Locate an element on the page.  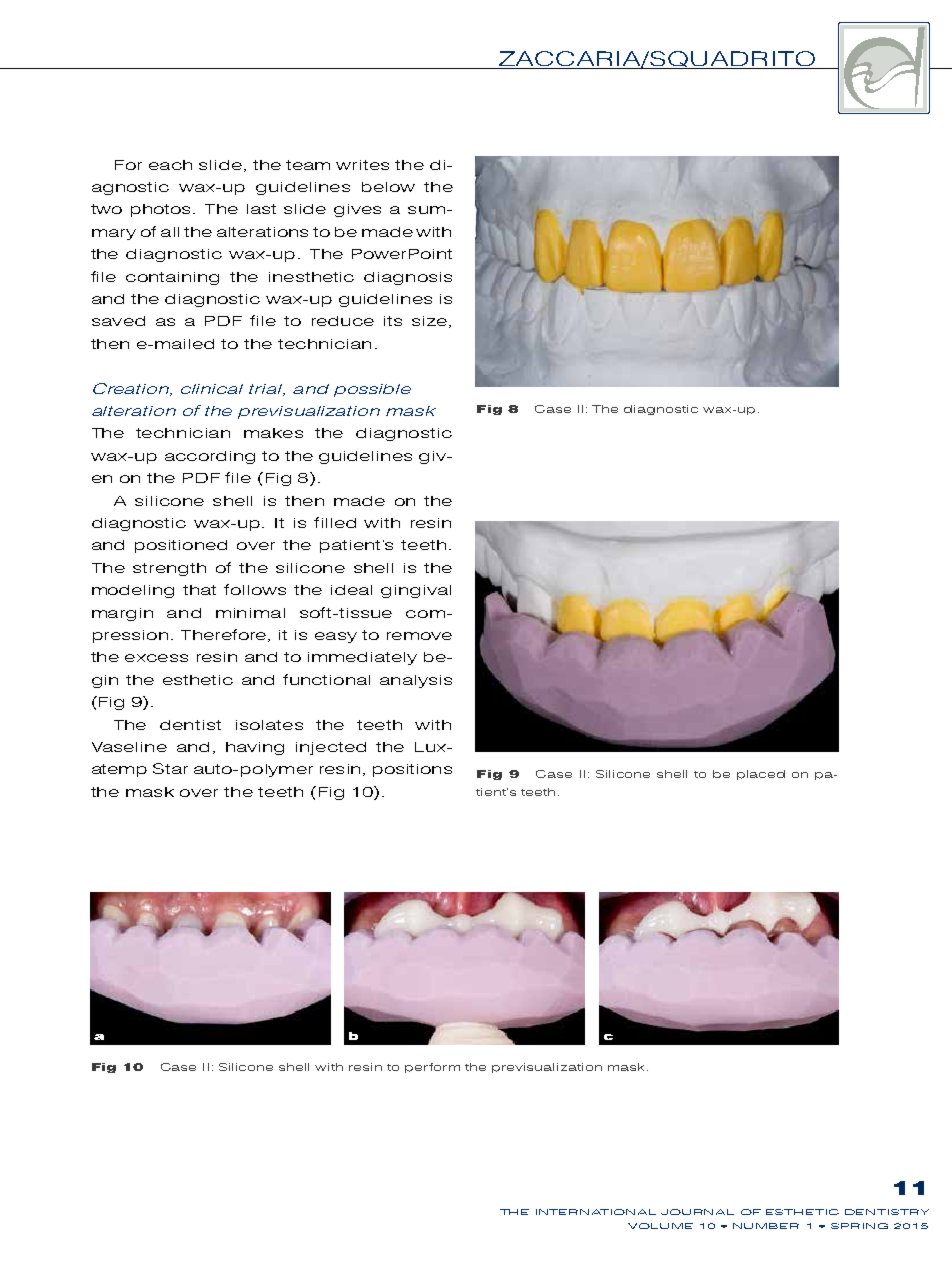
excess is located at coordinates (156, 658).
